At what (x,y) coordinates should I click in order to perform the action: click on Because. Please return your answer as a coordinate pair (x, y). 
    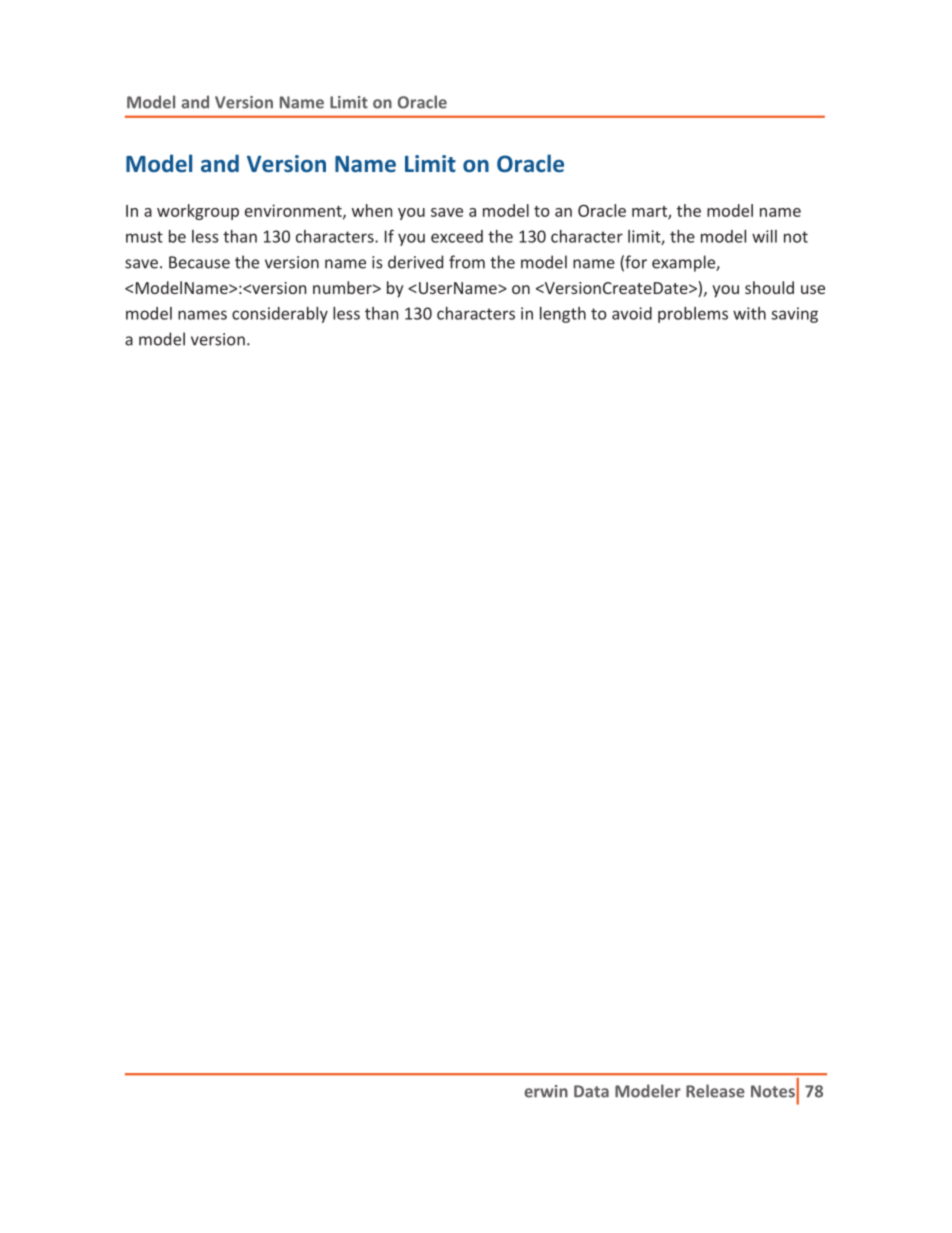
    Looking at the image, I should click on (199, 262).
